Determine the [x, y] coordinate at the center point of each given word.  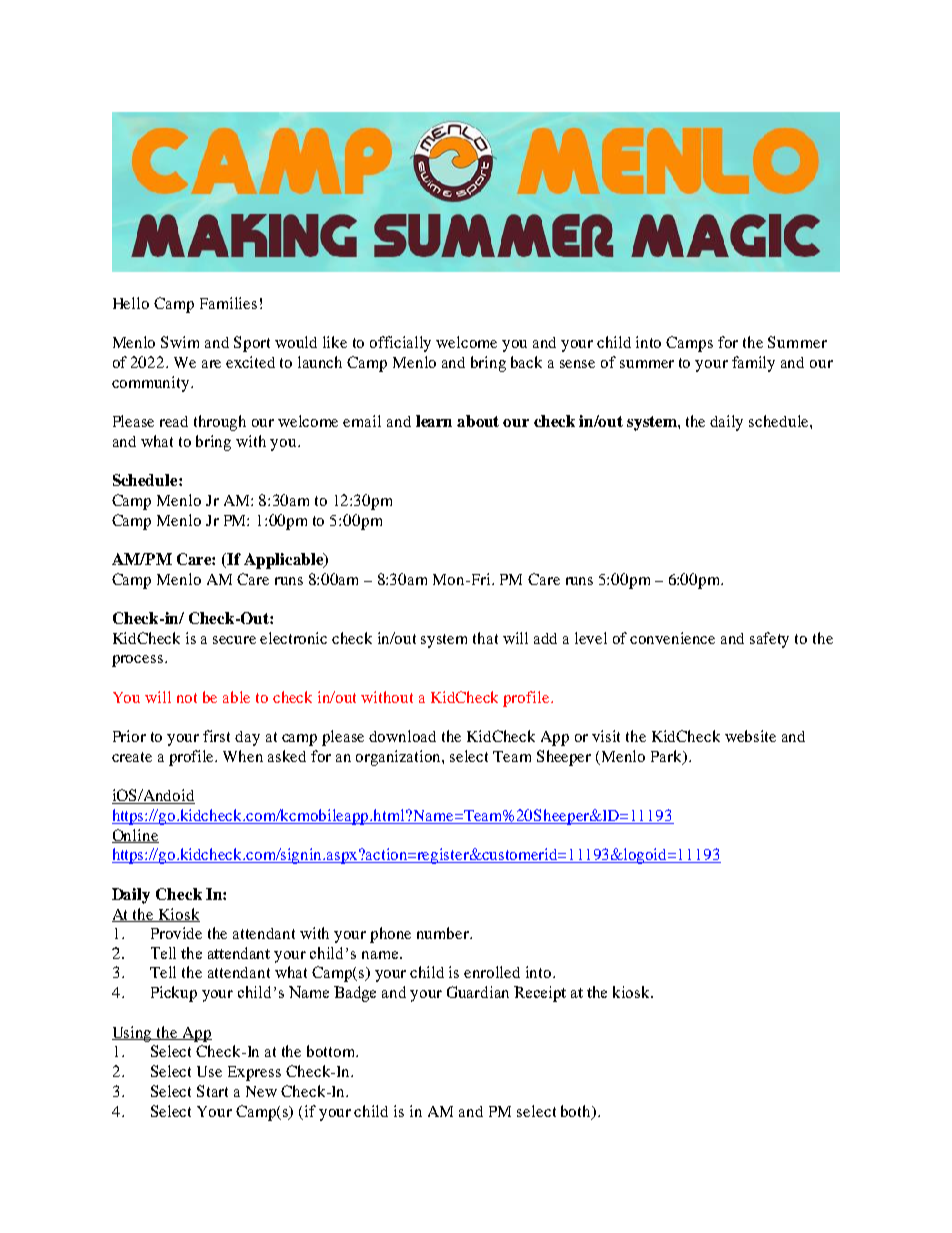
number [444, 933]
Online [135, 836]
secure [234, 640]
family [753, 364]
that [485, 638]
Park [668, 757]
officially [400, 344]
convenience [672, 638]
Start [212, 1091]
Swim [180, 342]
